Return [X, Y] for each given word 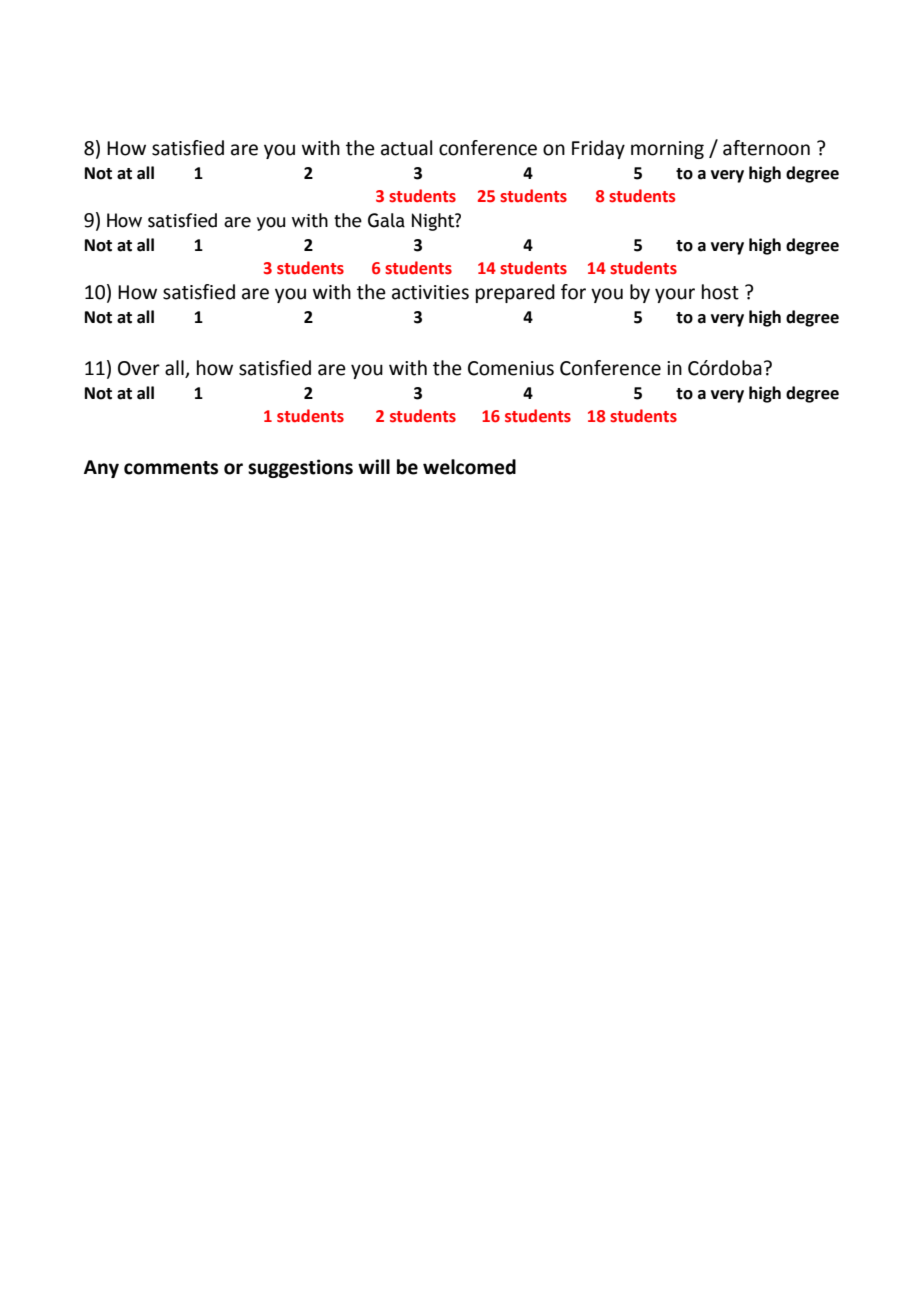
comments [171, 468]
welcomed [469, 467]
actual [406, 148]
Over [139, 368]
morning [667, 150]
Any [101, 469]
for [573, 292]
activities [430, 292]
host [720, 292]
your [675, 295]
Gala [386, 220]
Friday [598, 149]
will [374, 466]
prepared [515, 293]
